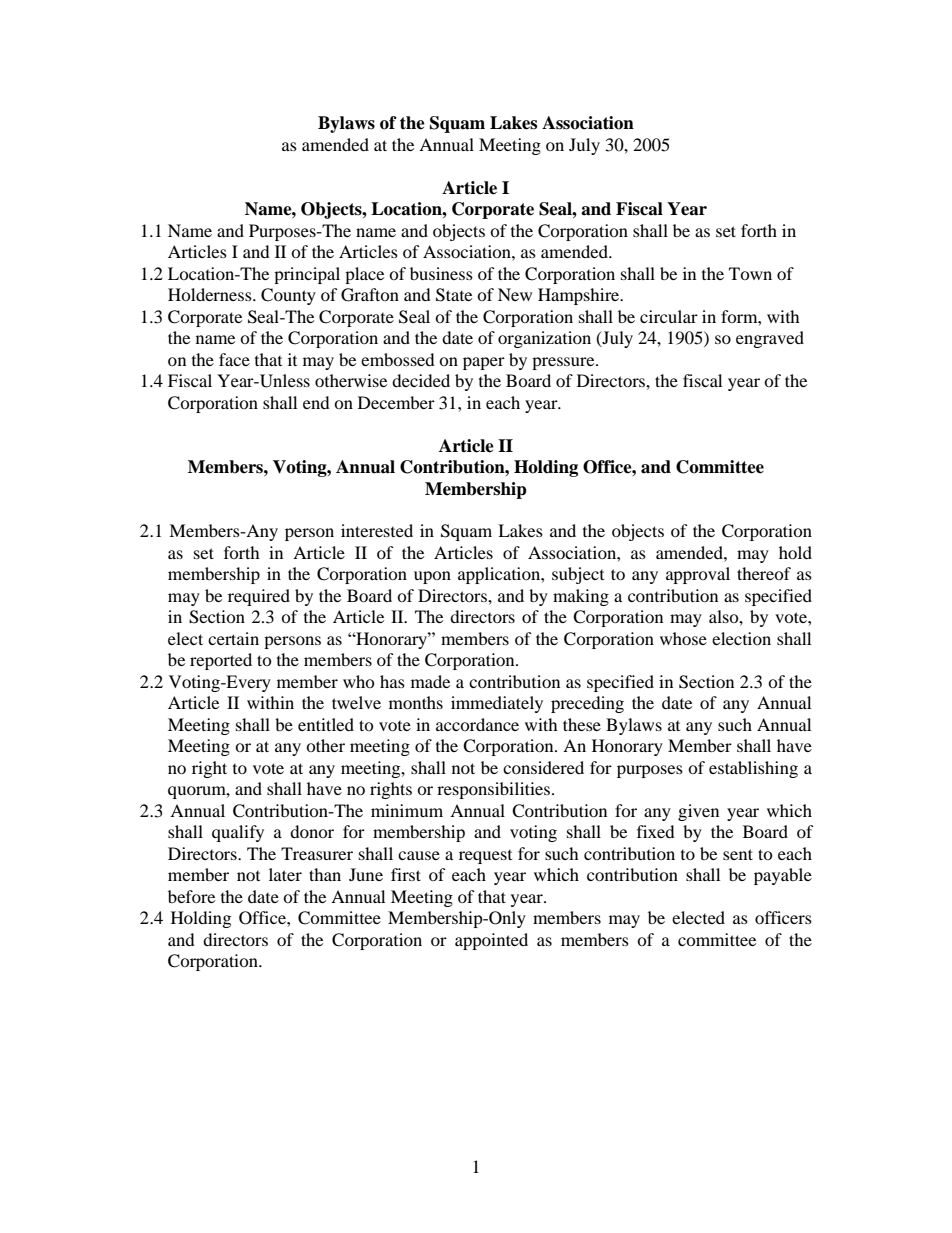  I want to click on decided, so click(421, 380).
